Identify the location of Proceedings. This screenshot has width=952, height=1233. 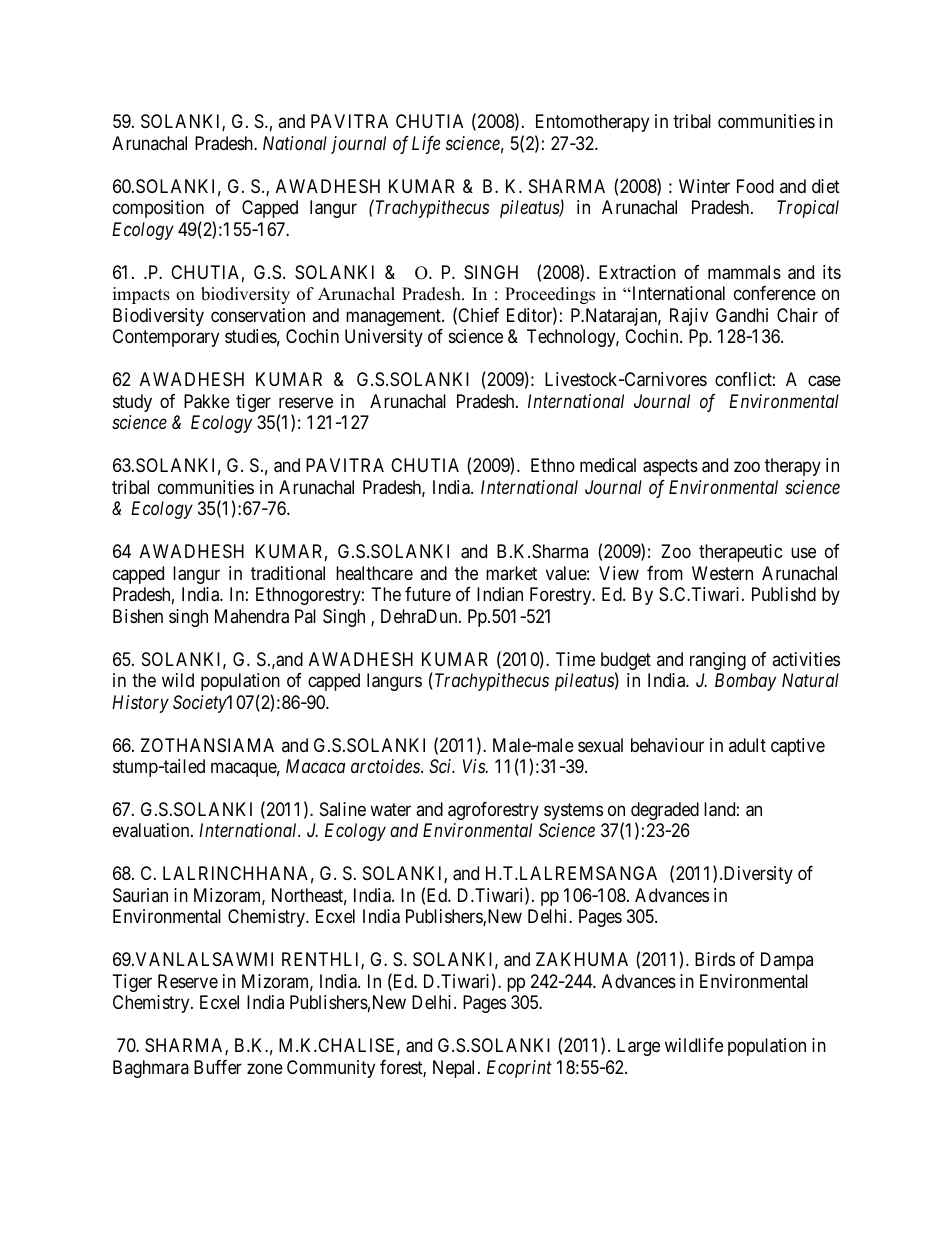
(550, 295).
